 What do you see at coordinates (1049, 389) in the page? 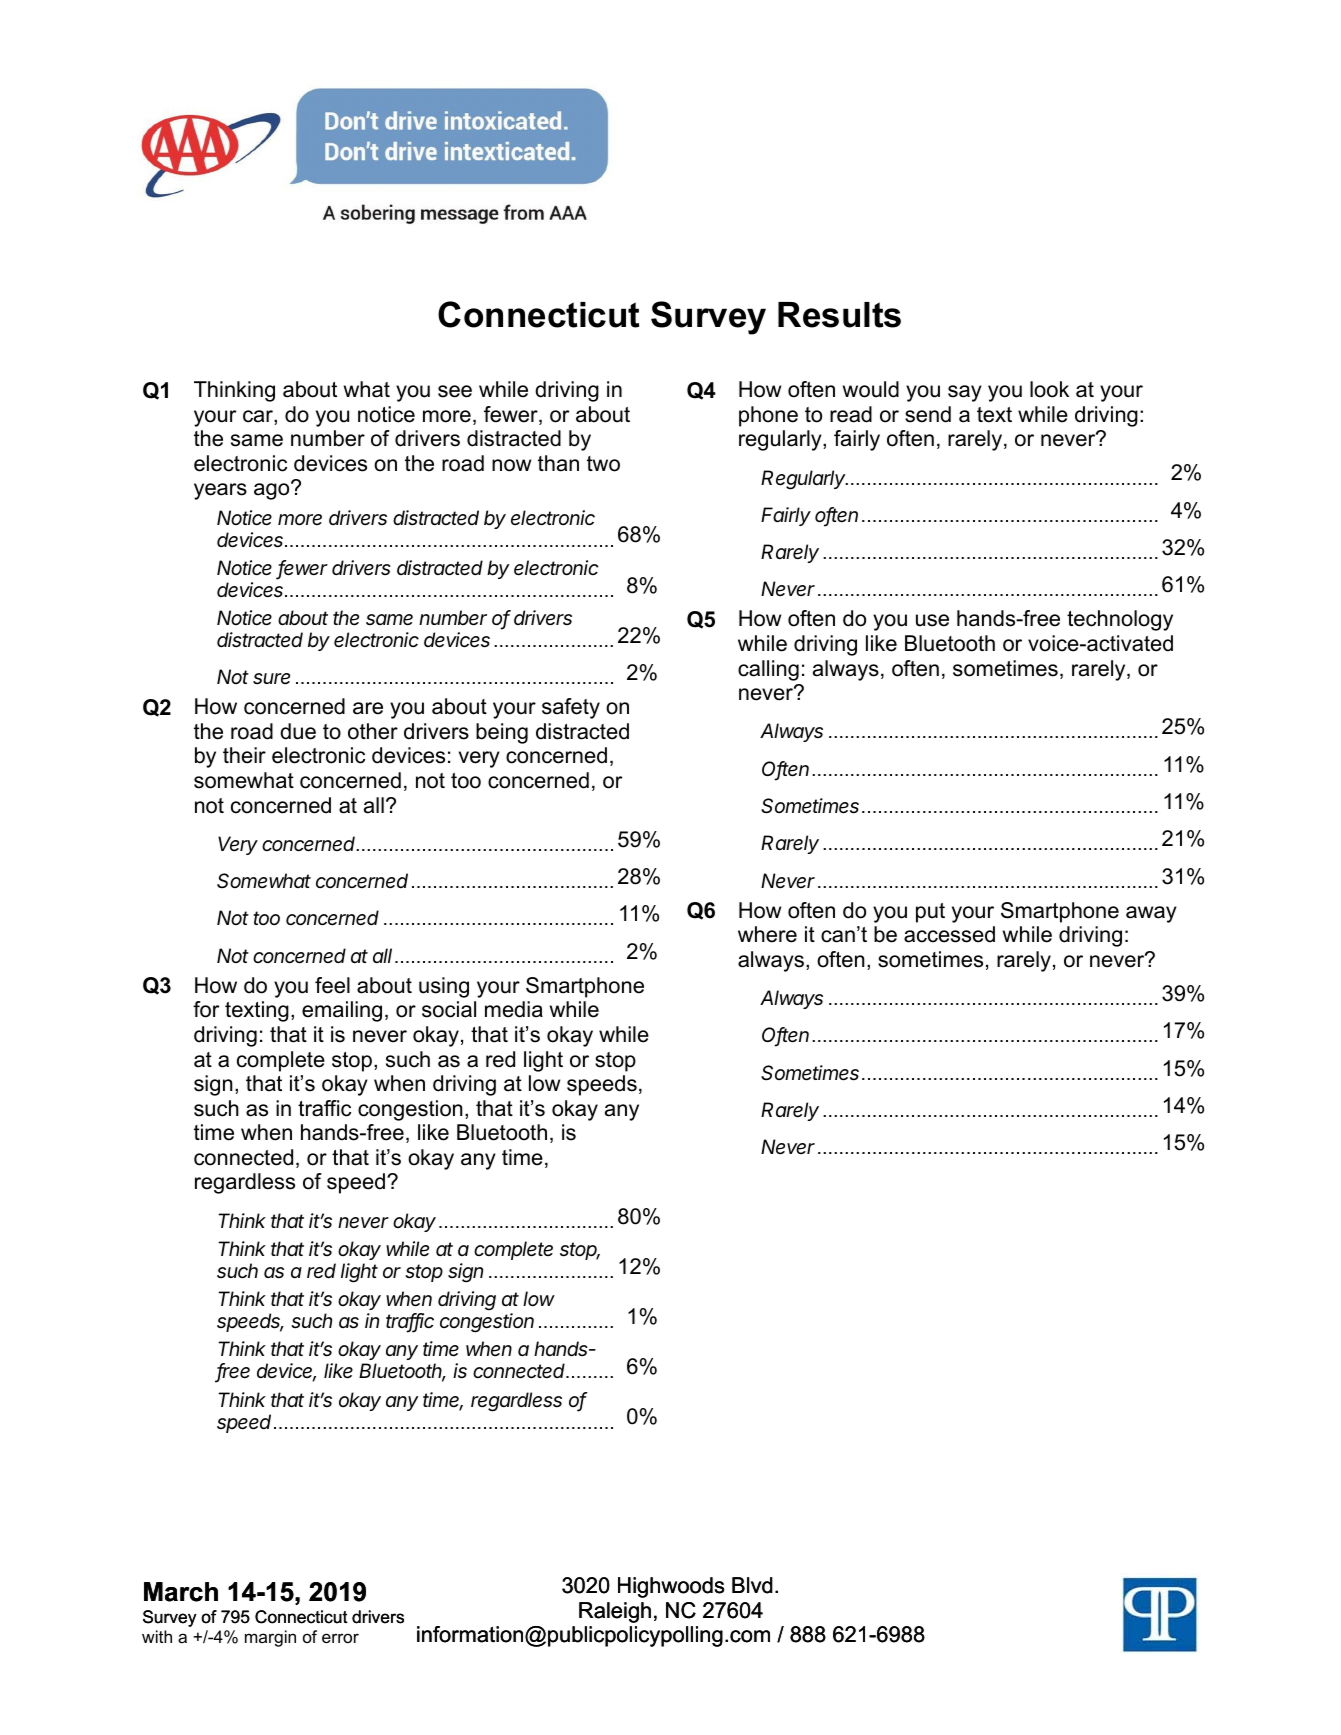
I see `look` at bounding box center [1049, 389].
